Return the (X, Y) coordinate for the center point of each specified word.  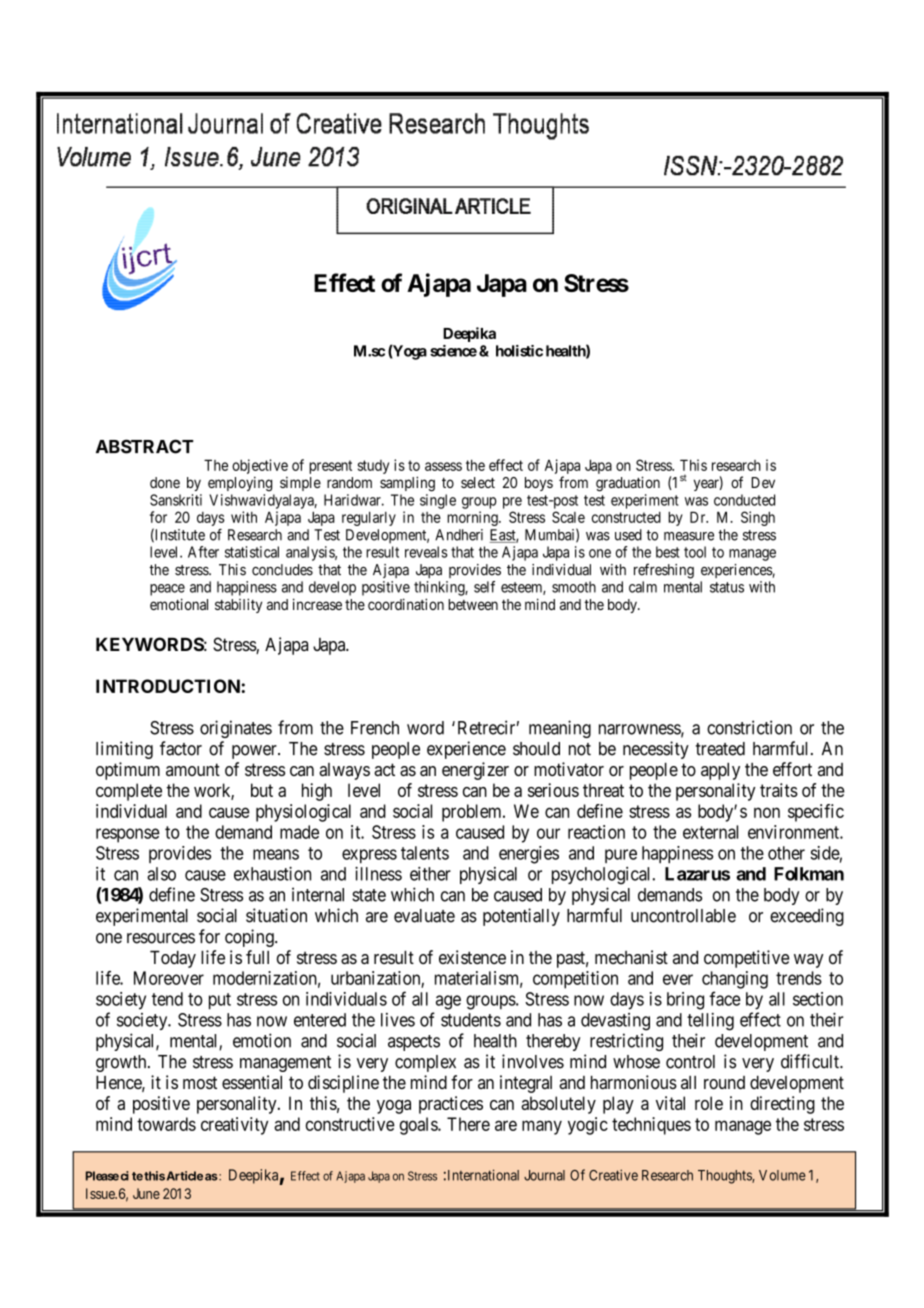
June (146, 1193)
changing (735, 980)
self (484, 587)
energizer (475, 771)
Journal (544, 1175)
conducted (744, 500)
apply (720, 771)
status (727, 587)
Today (173, 959)
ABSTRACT (144, 446)
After (203, 552)
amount (193, 769)
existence (472, 957)
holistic (519, 351)
